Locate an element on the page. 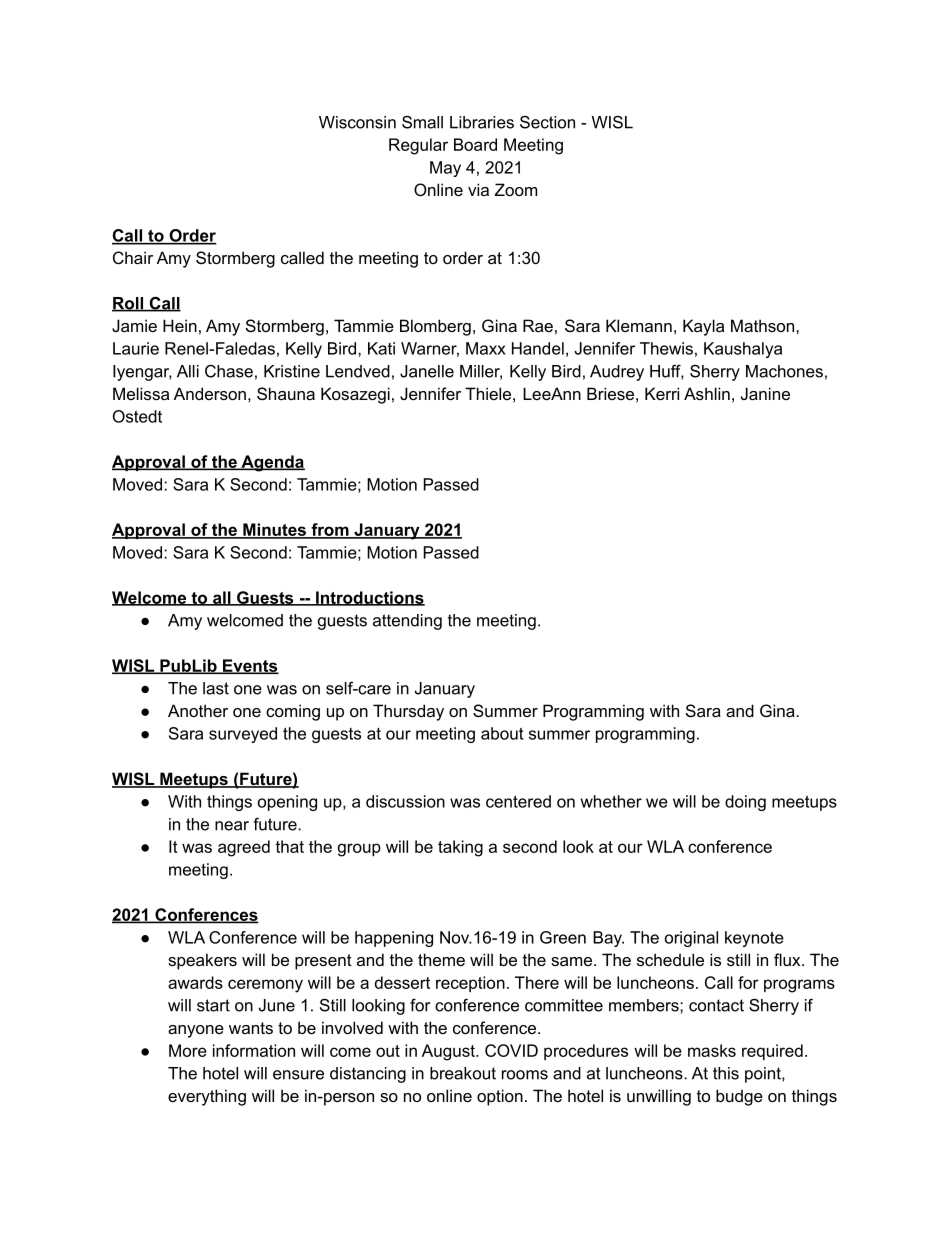  More is located at coordinates (188, 1050).
